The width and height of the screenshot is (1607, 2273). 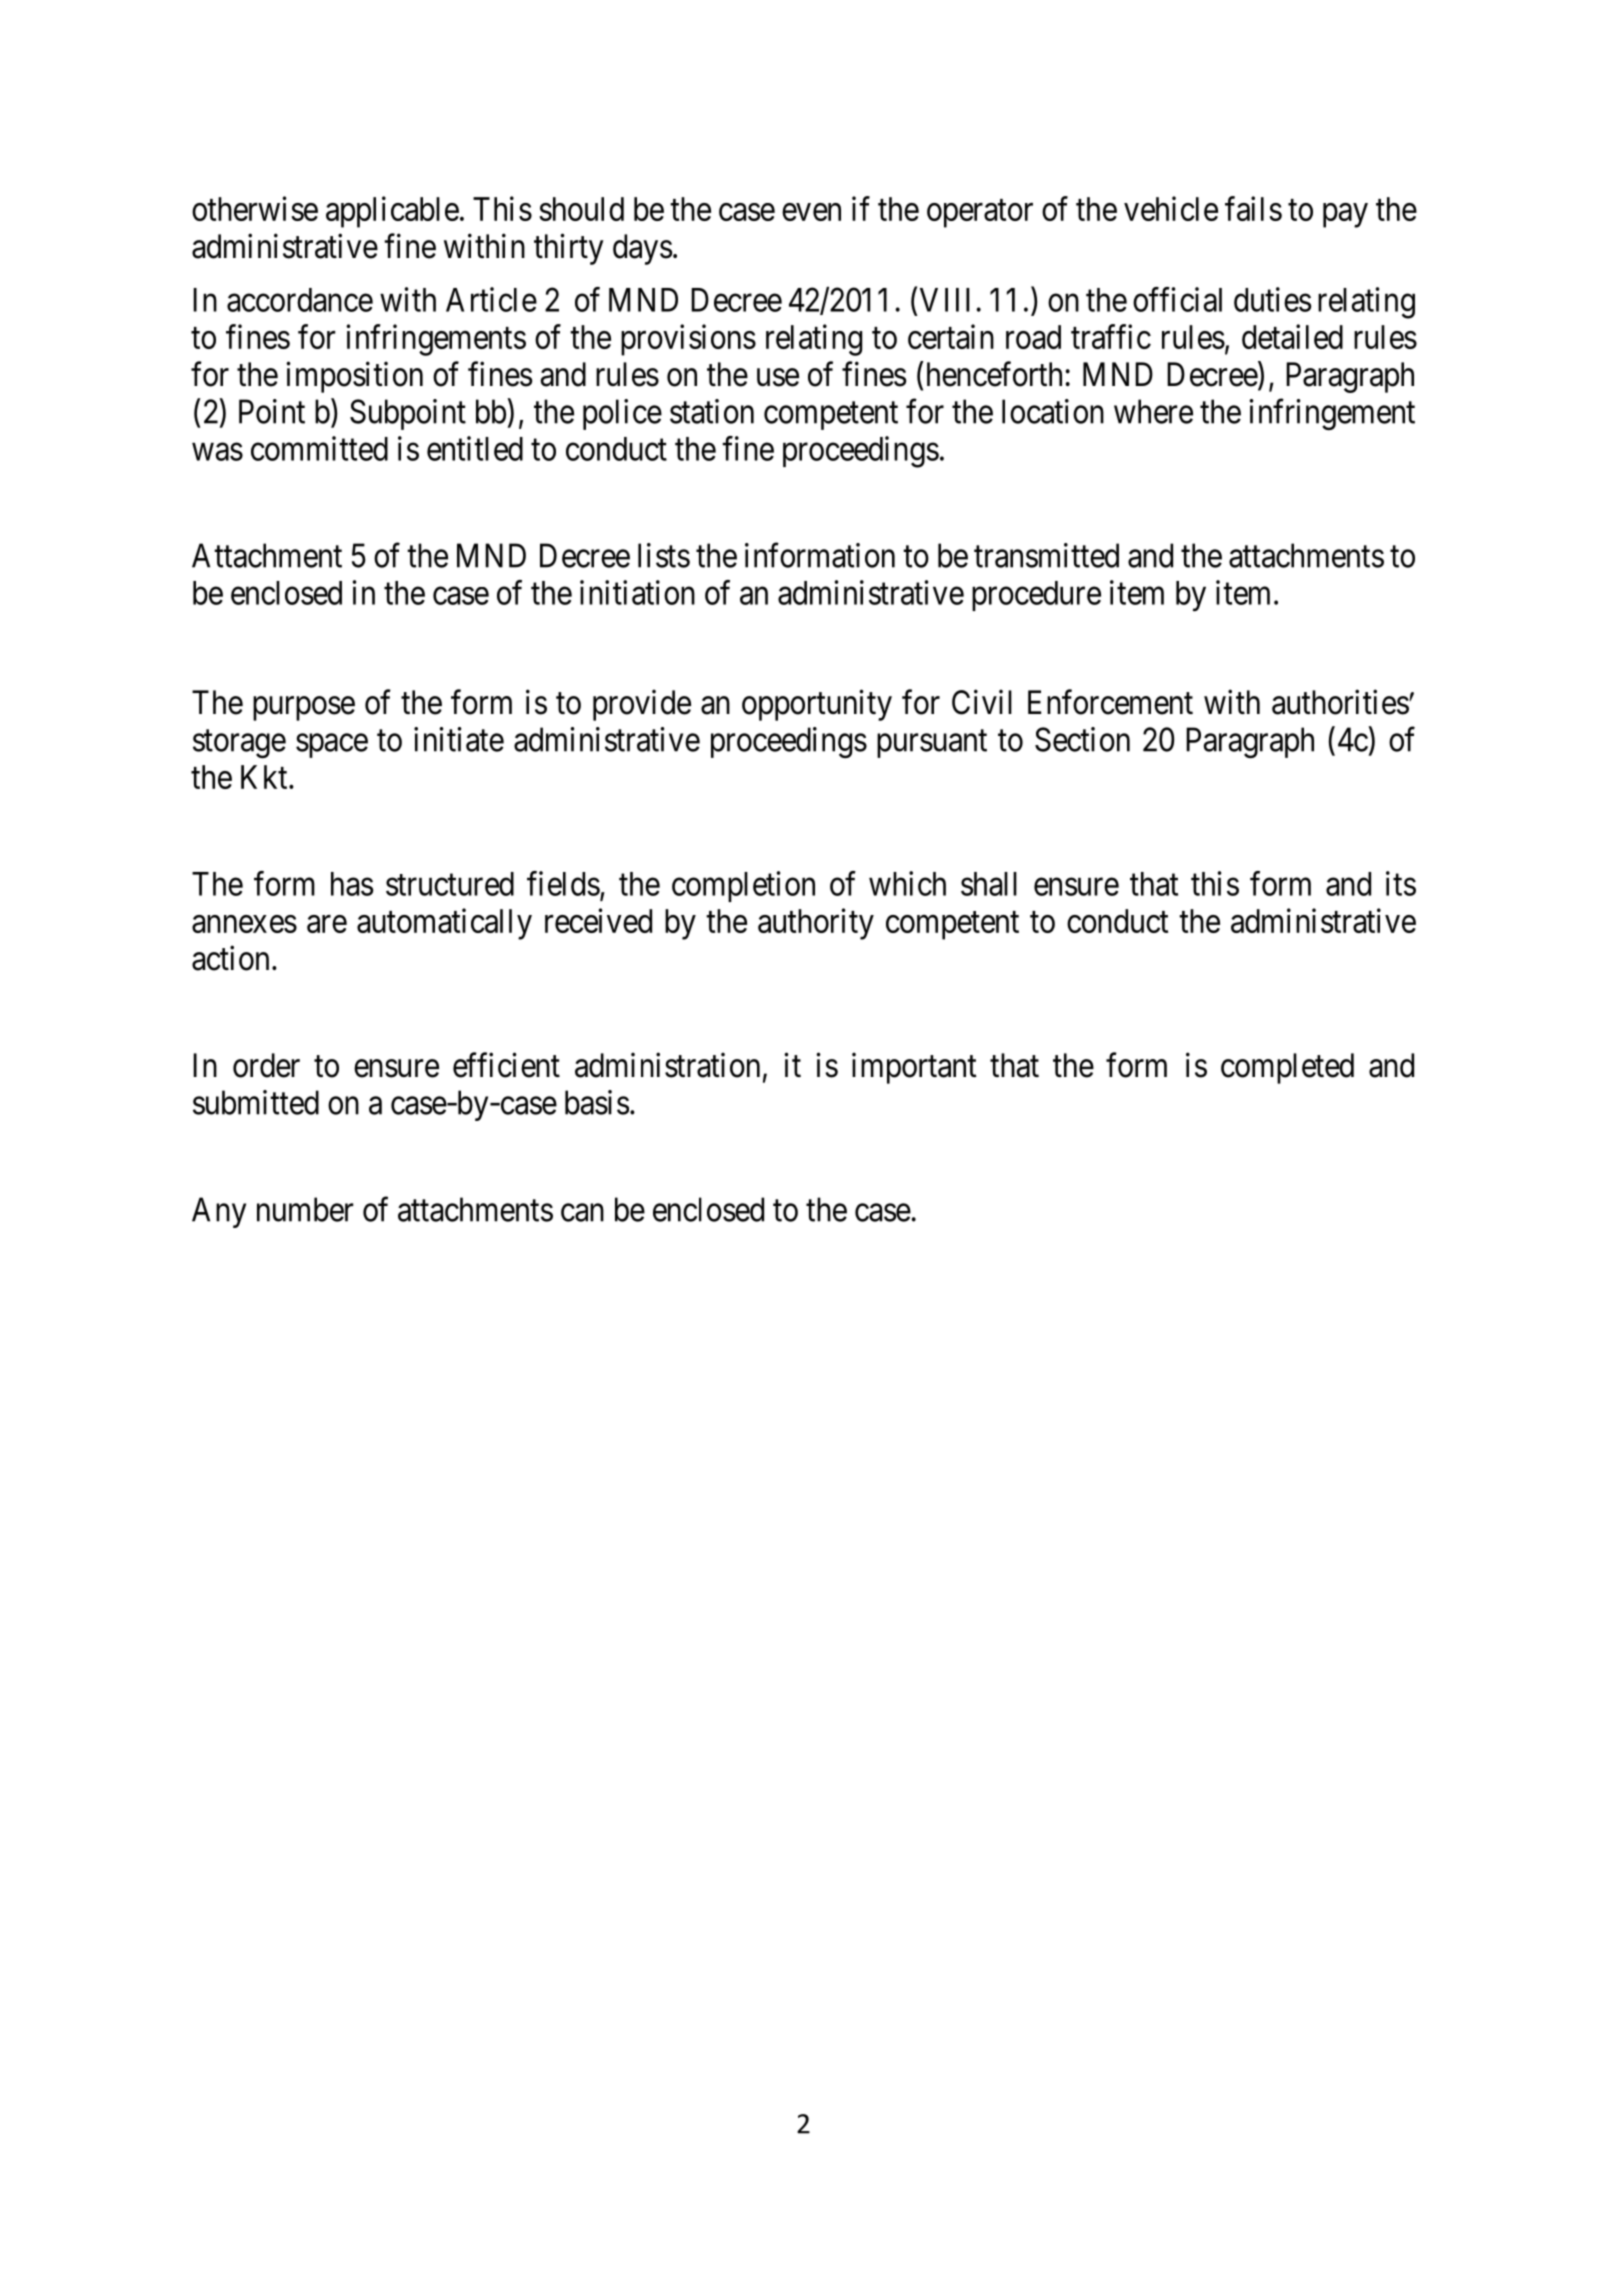 I want to click on opportunity, so click(x=817, y=705).
